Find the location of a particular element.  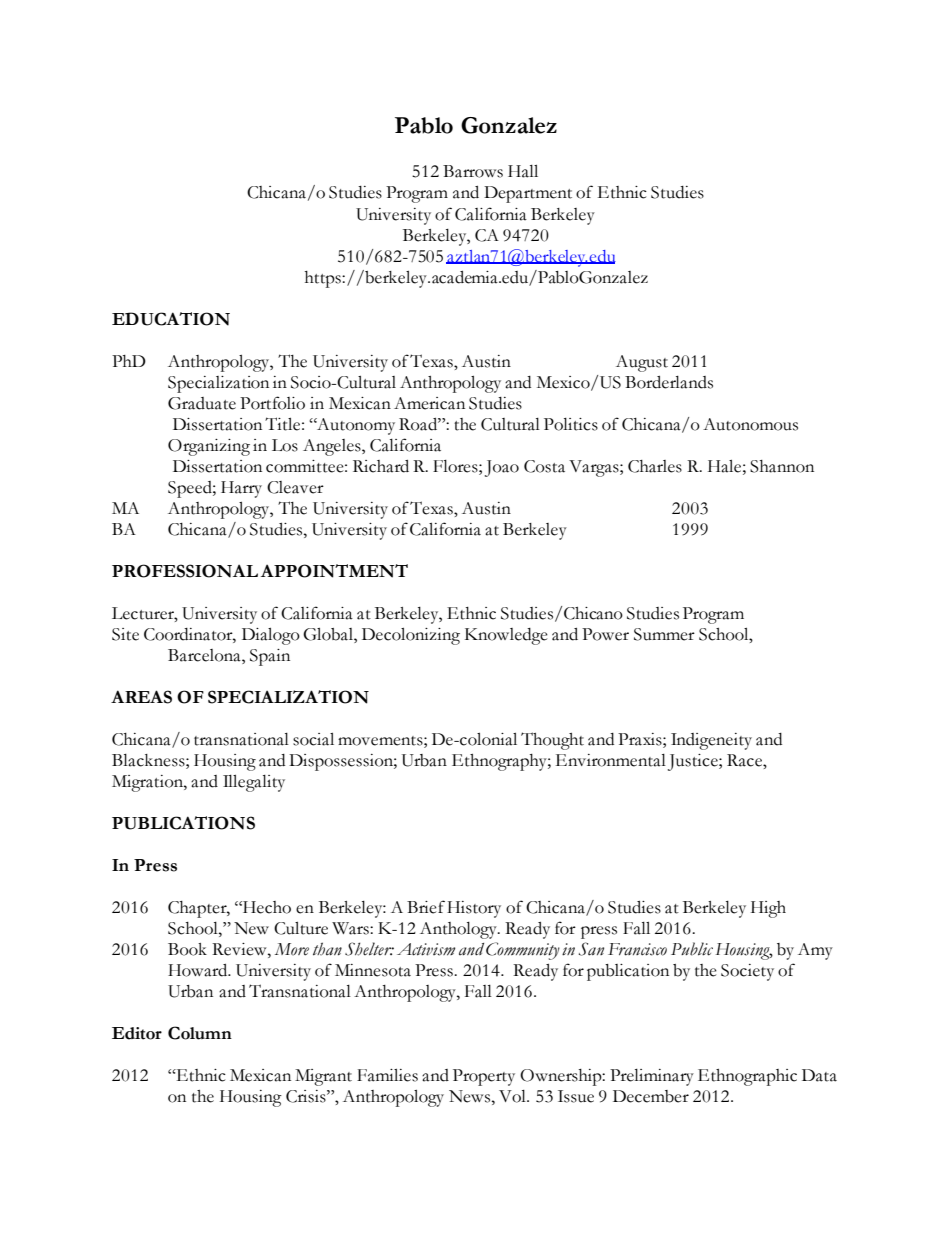

Shannon is located at coordinates (782, 466).
